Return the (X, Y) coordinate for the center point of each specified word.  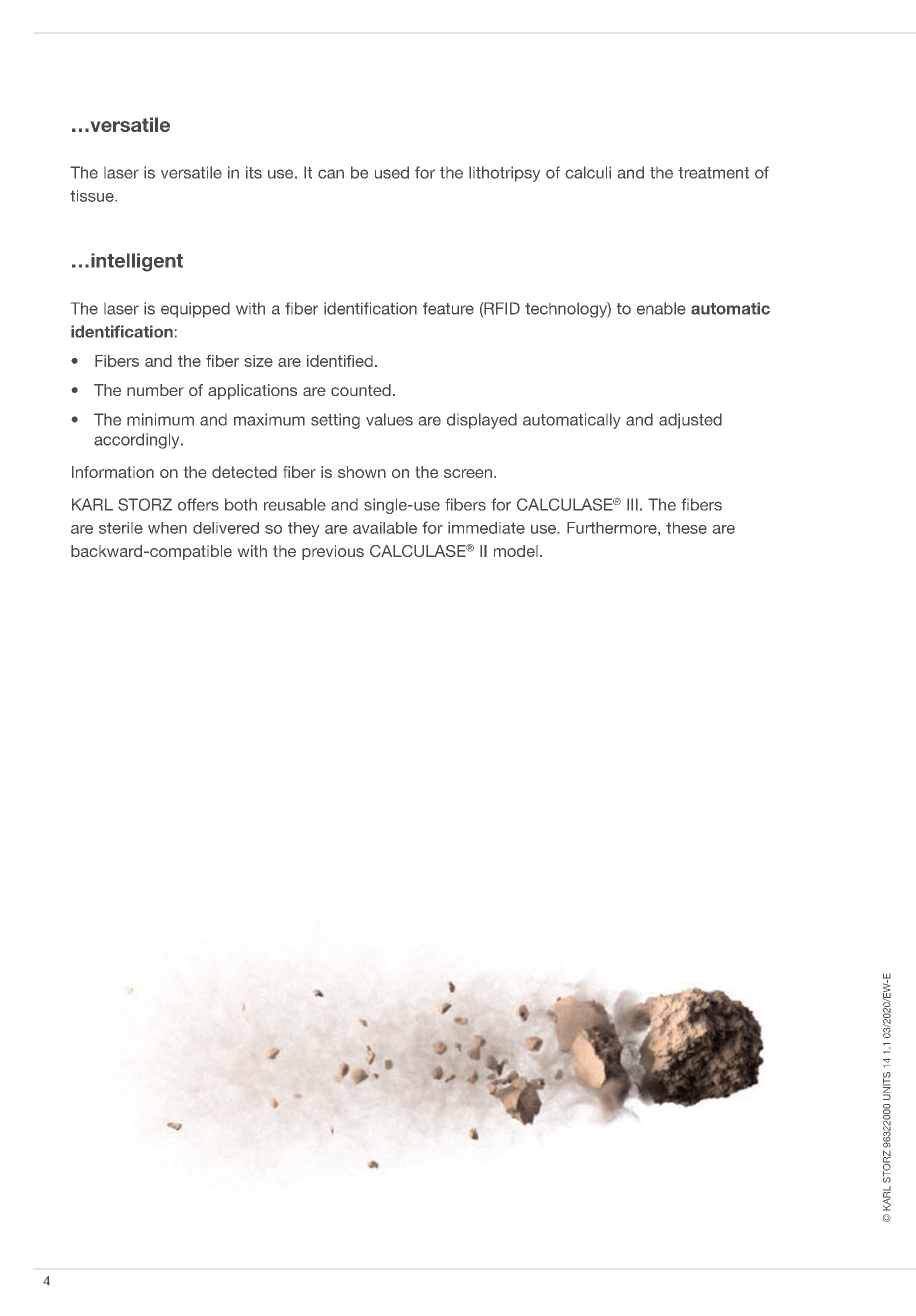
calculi (588, 172)
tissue (93, 196)
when (167, 528)
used (392, 172)
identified (340, 361)
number (155, 390)
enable (661, 308)
